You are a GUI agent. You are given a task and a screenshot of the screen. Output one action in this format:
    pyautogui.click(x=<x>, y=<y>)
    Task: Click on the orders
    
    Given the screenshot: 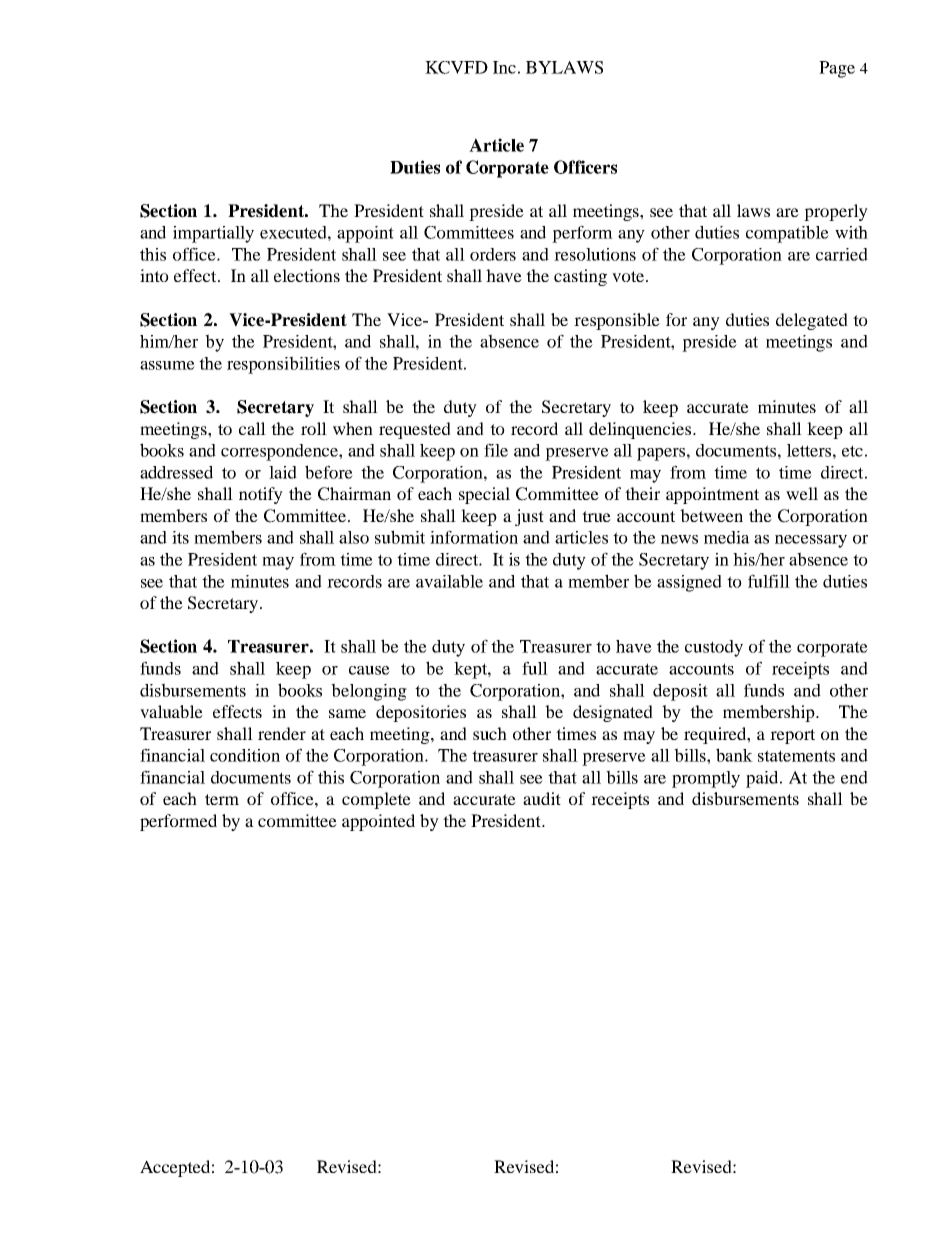 What is the action you would take?
    pyautogui.click(x=493, y=254)
